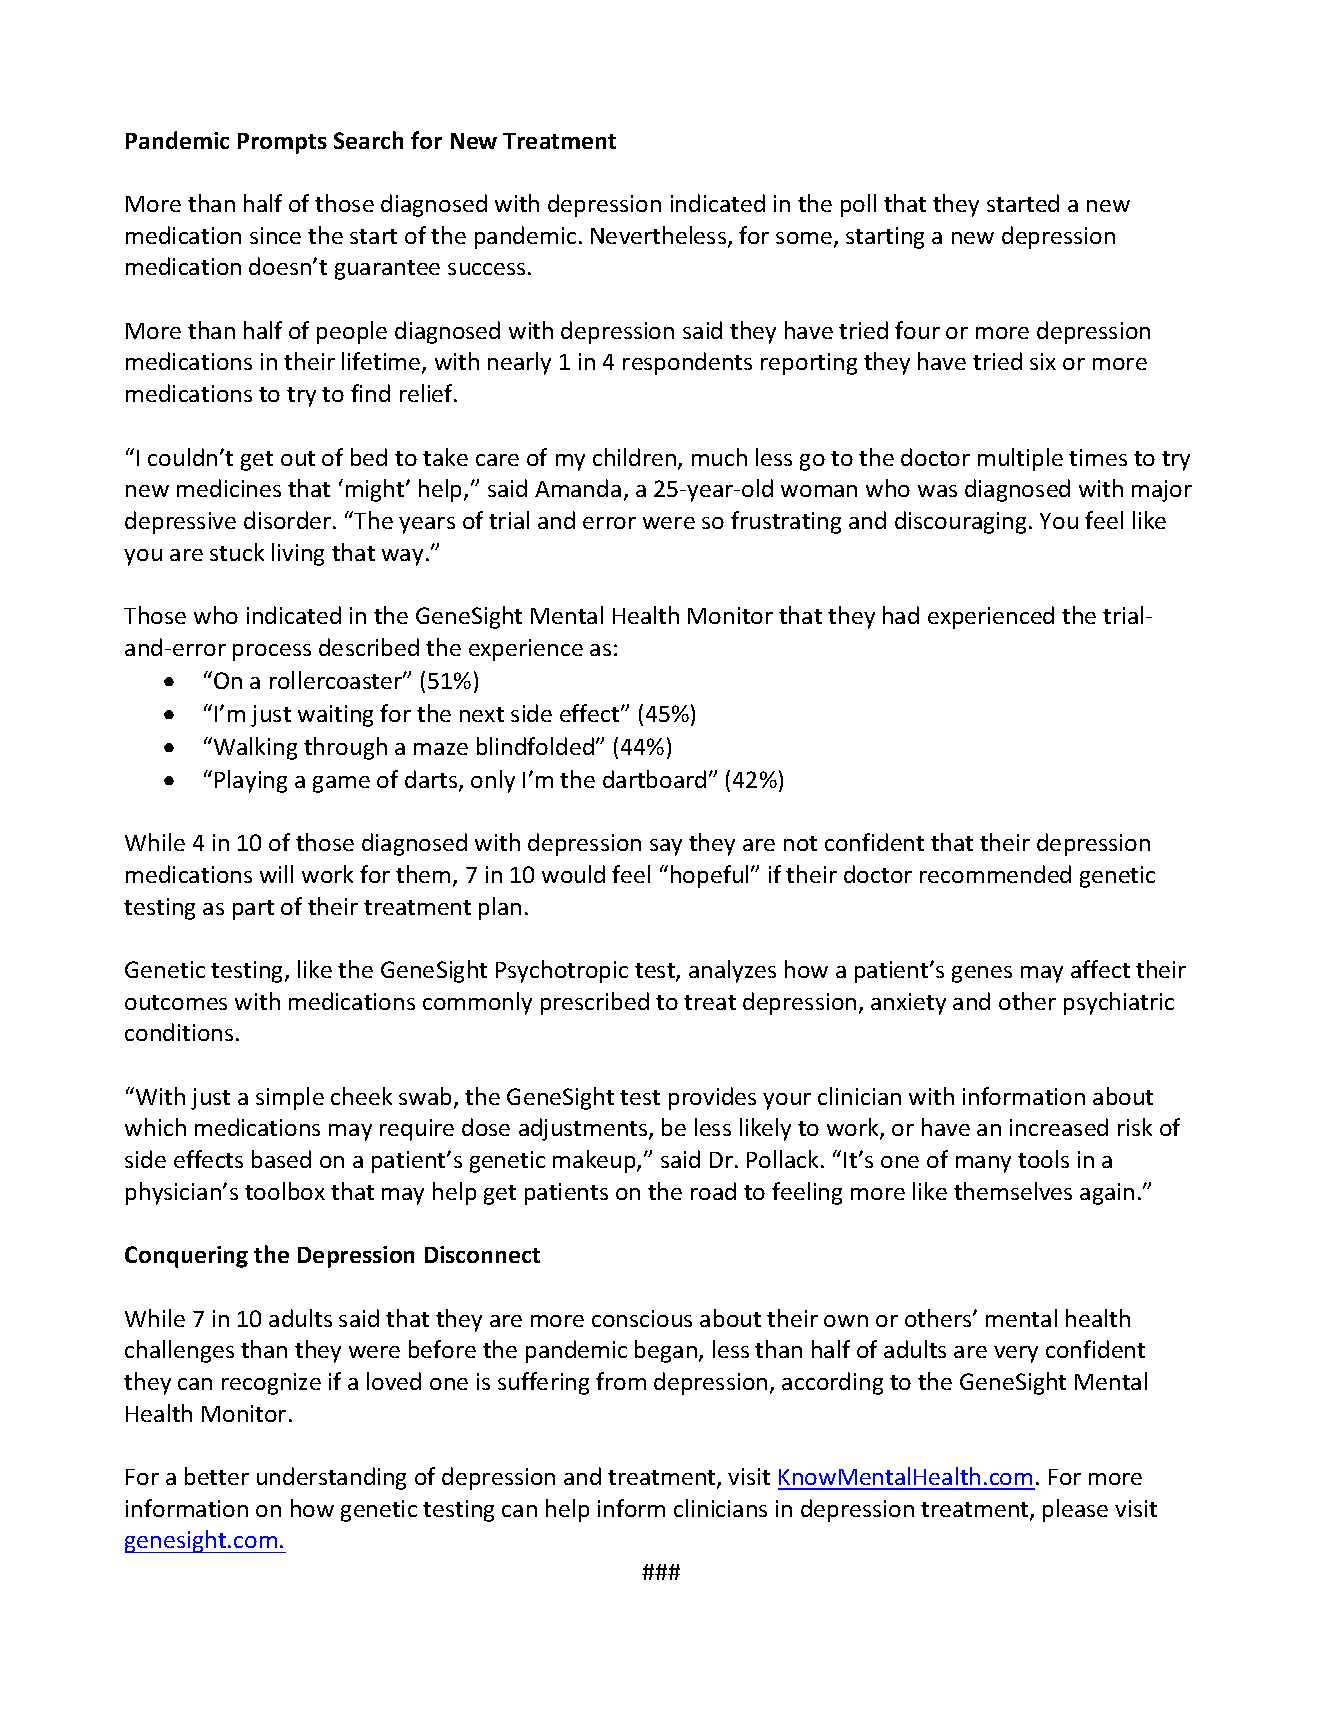 This image has width=1324, height=1713. I want to click on living, so click(298, 554).
